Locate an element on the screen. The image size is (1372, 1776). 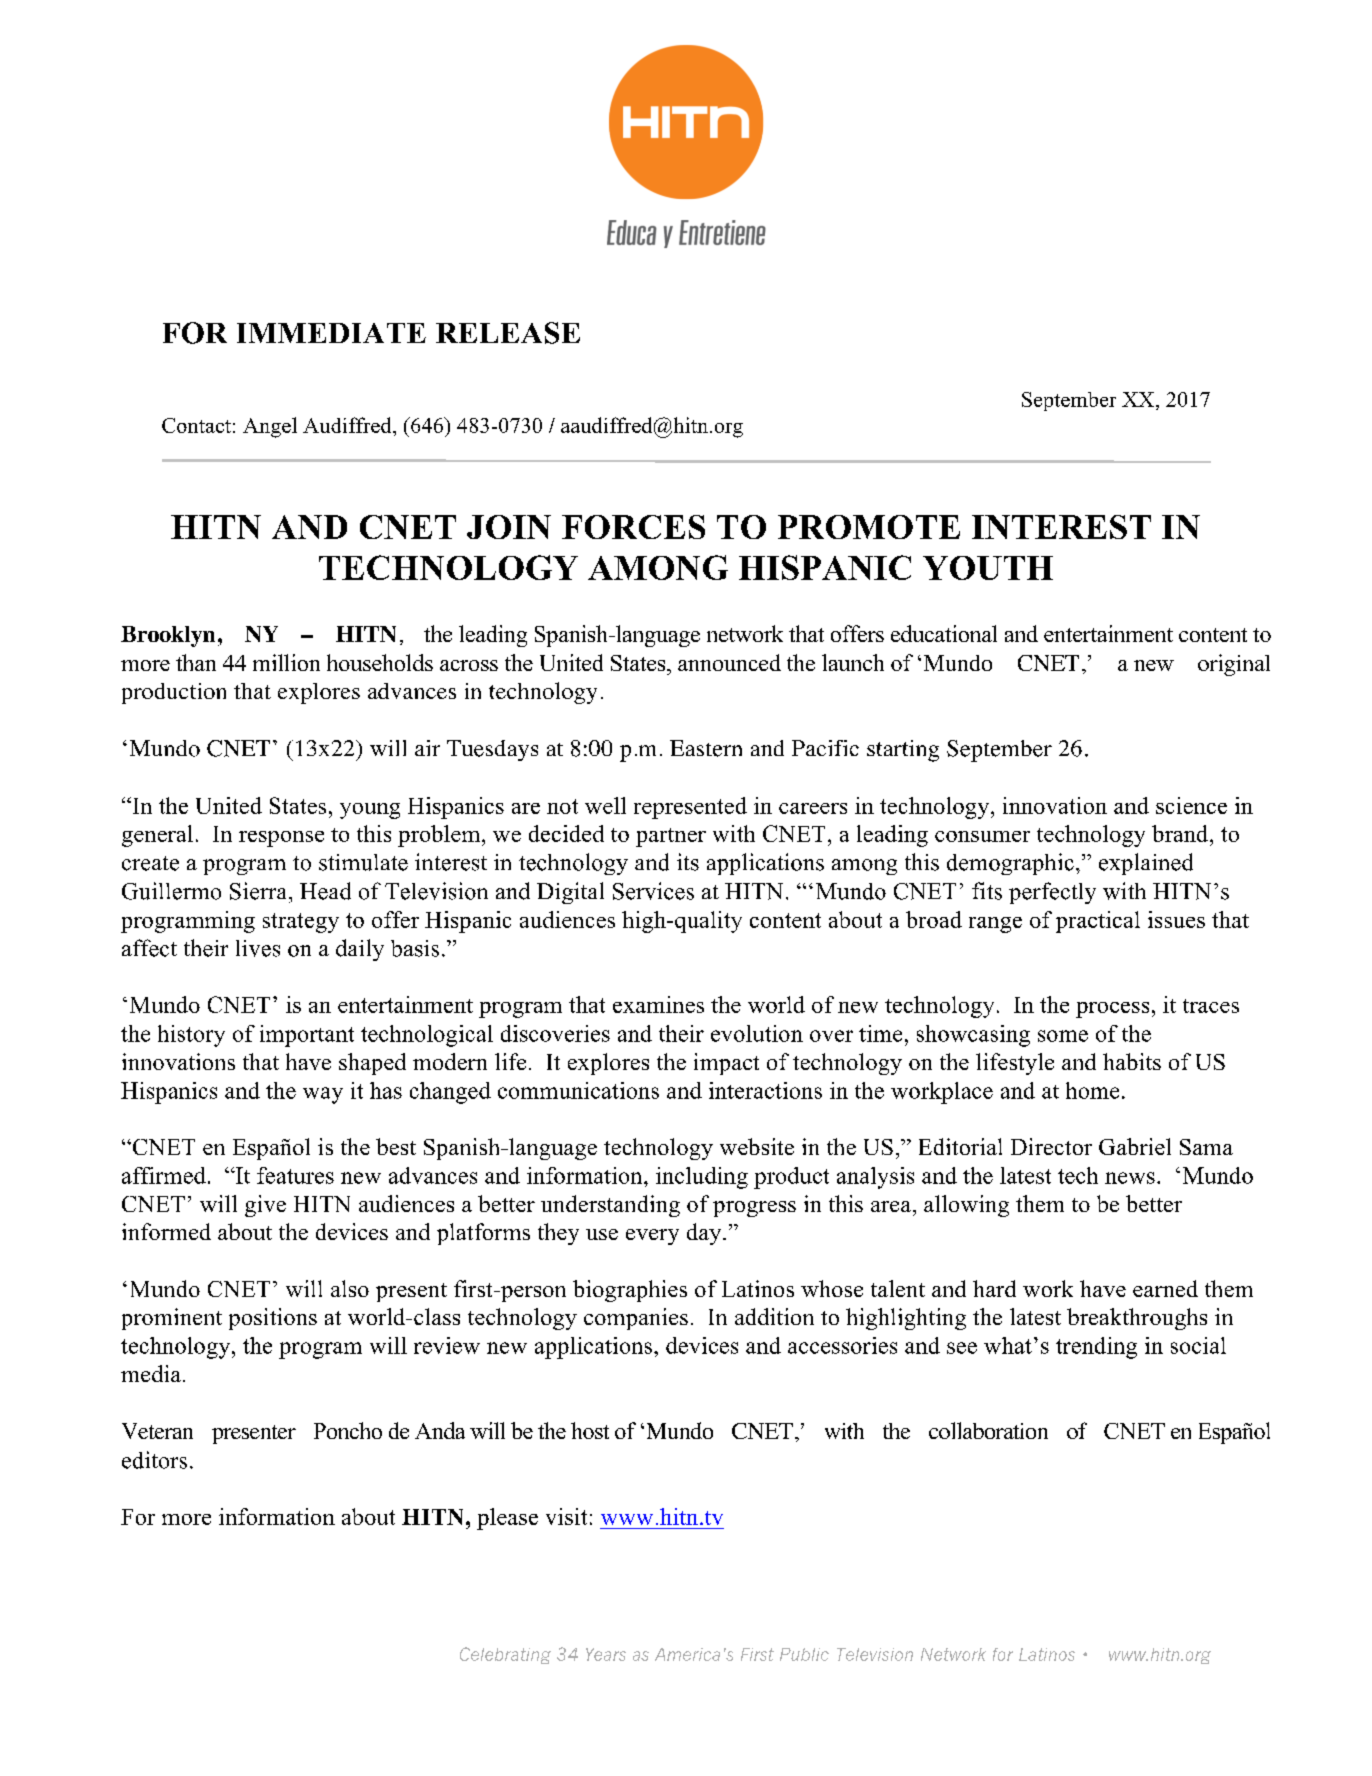
website is located at coordinates (757, 1146).
